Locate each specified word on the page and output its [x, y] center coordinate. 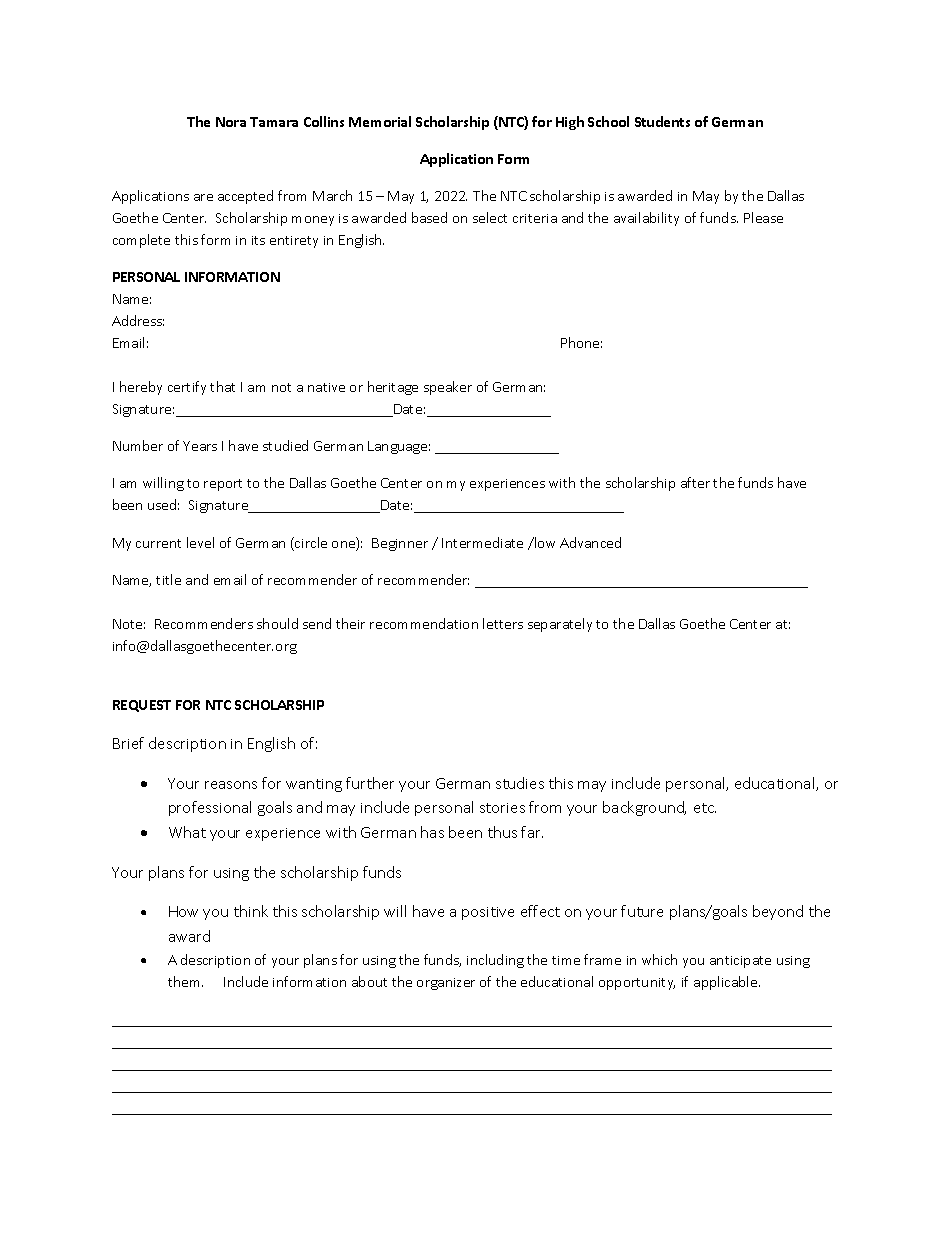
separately [560, 625]
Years [200, 446]
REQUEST [142, 706]
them [185, 981]
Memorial [380, 121]
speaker [448, 388]
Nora [231, 122]
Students [662, 121]
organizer [446, 984]
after [695, 482]
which [659, 959]
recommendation [424, 623]
